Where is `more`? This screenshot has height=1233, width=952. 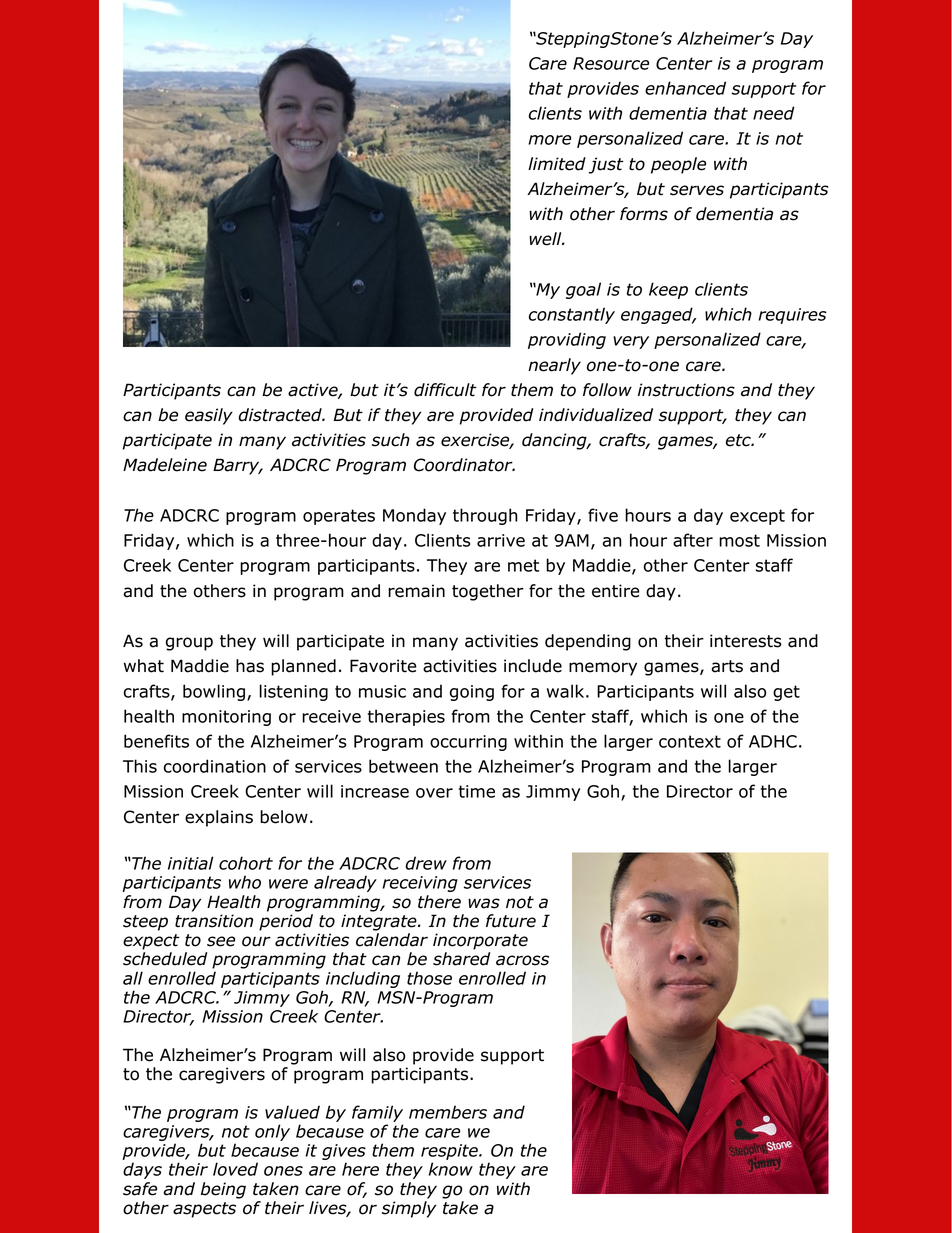 more is located at coordinates (549, 140).
